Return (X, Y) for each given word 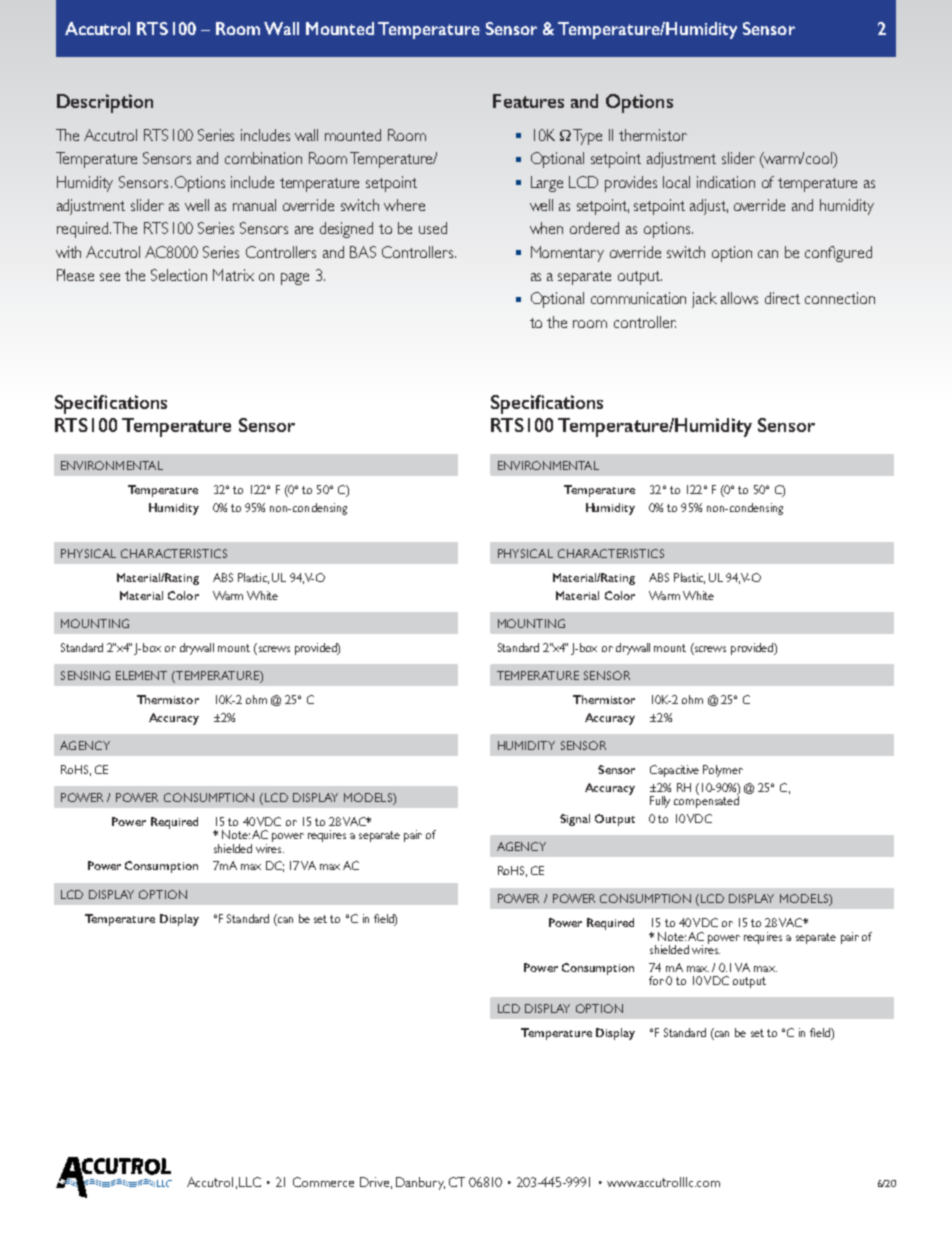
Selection (179, 275)
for (656, 980)
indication (726, 182)
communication (638, 298)
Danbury (420, 1183)
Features (528, 101)
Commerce (323, 1182)
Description (105, 103)
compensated (706, 801)
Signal (575, 820)
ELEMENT (141, 675)
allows (739, 298)
